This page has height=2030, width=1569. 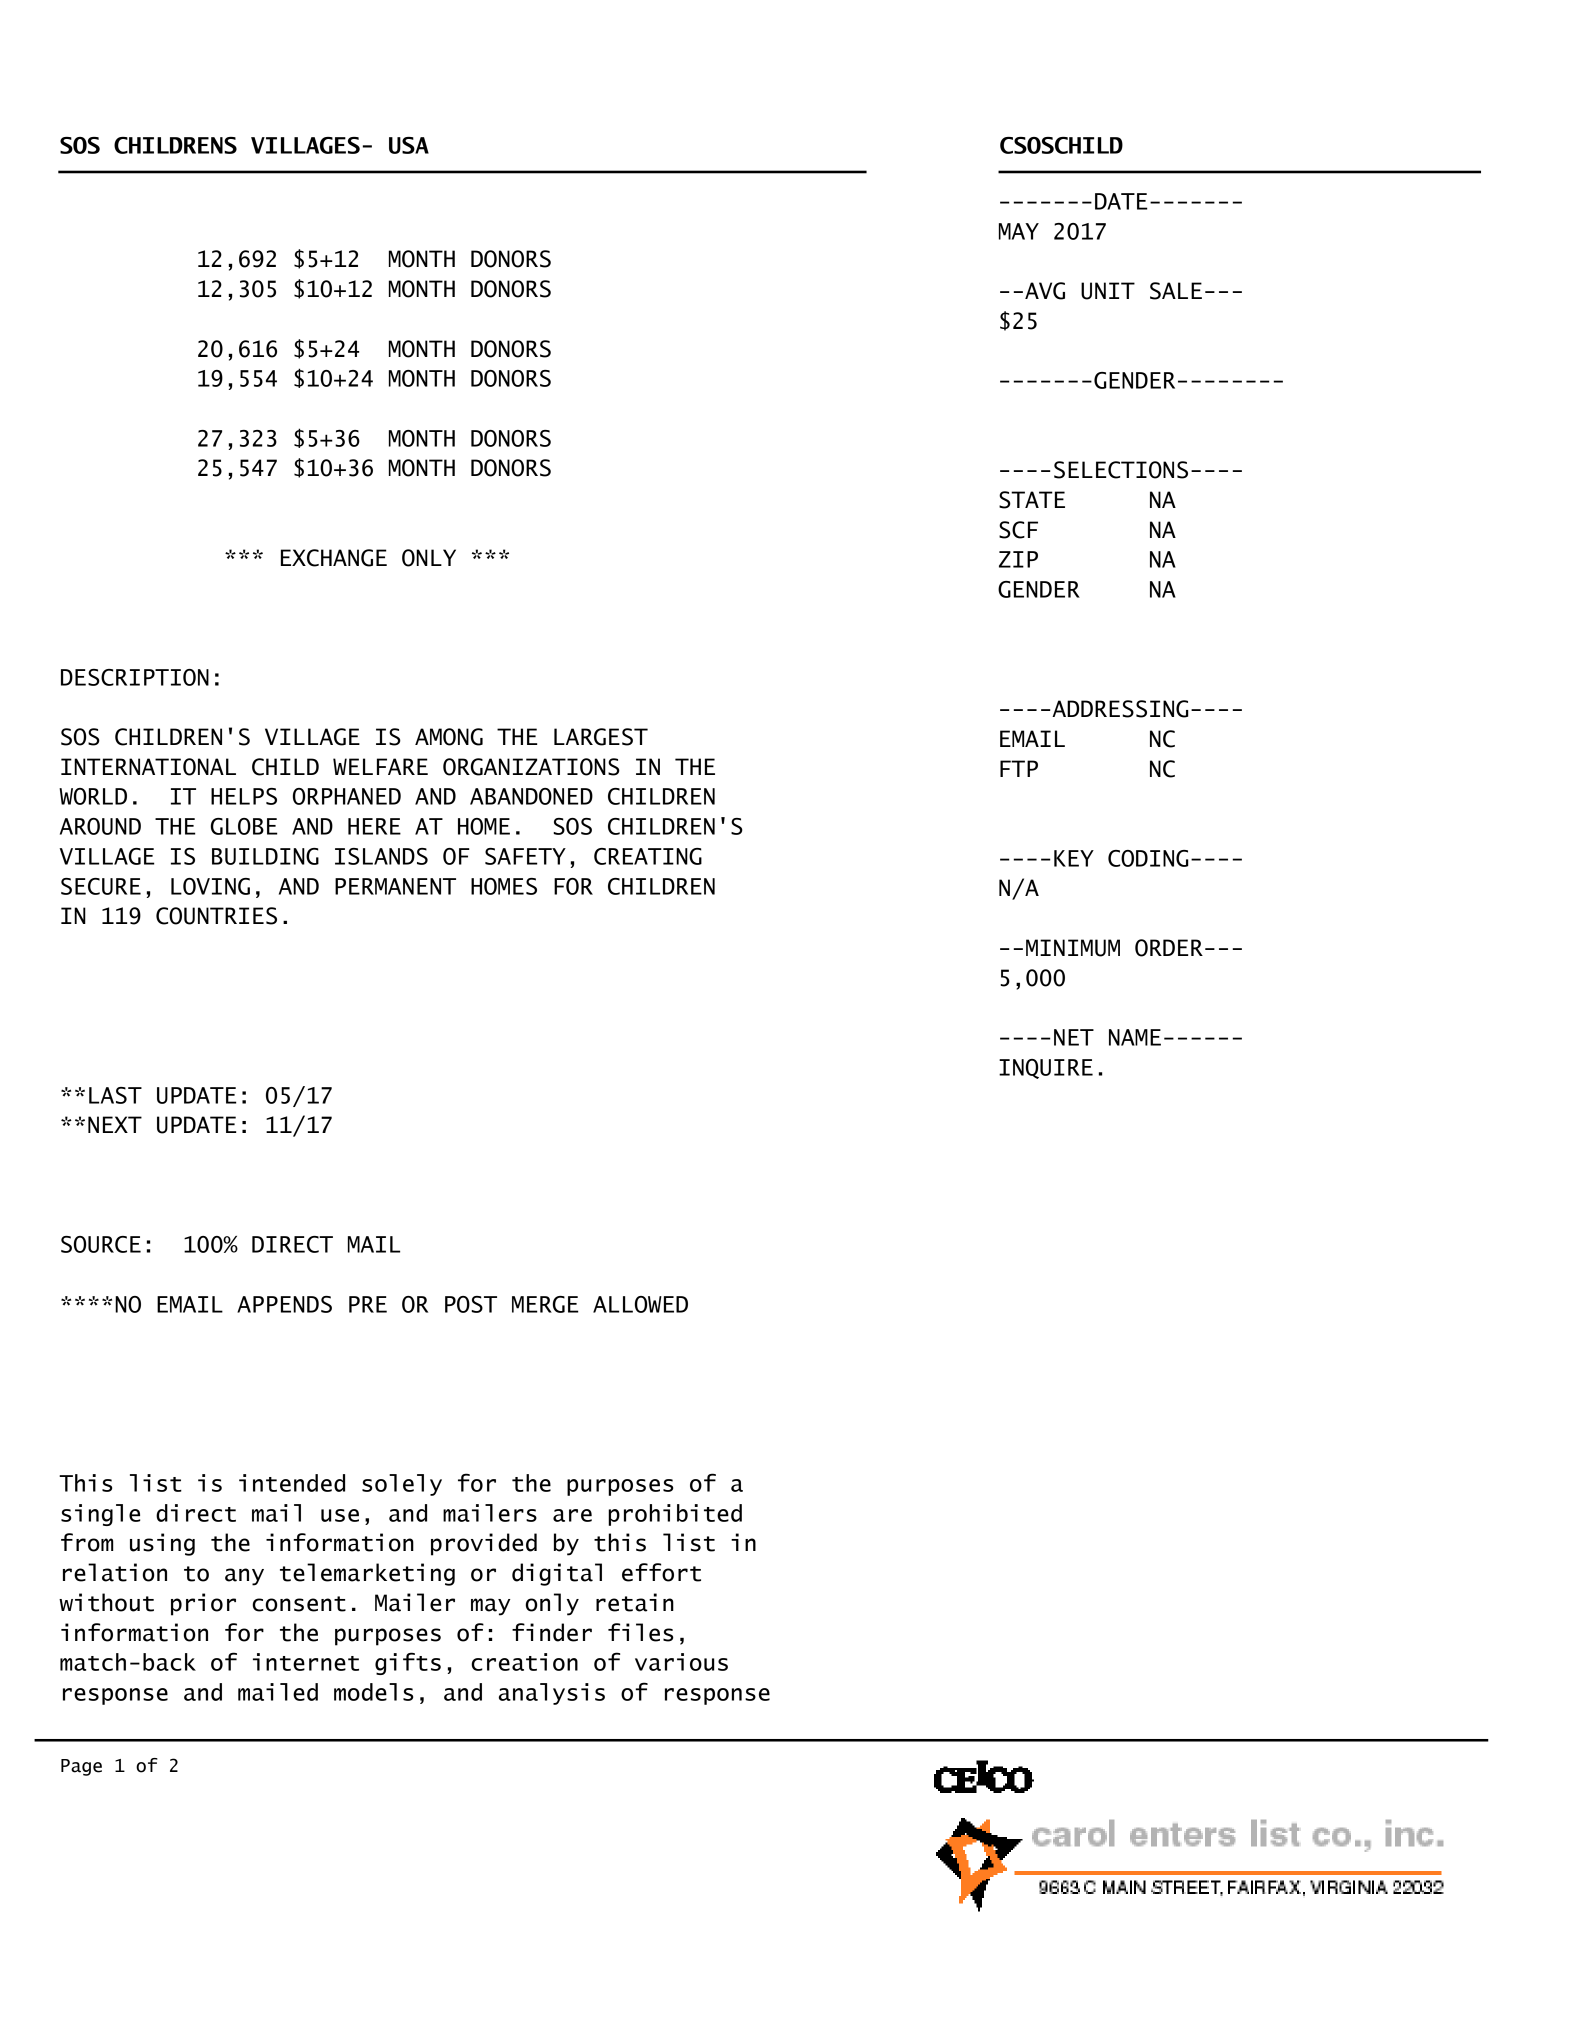 What do you see at coordinates (531, 796) in the page?
I see `ABANDONED` at bounding box center [531, 796].
